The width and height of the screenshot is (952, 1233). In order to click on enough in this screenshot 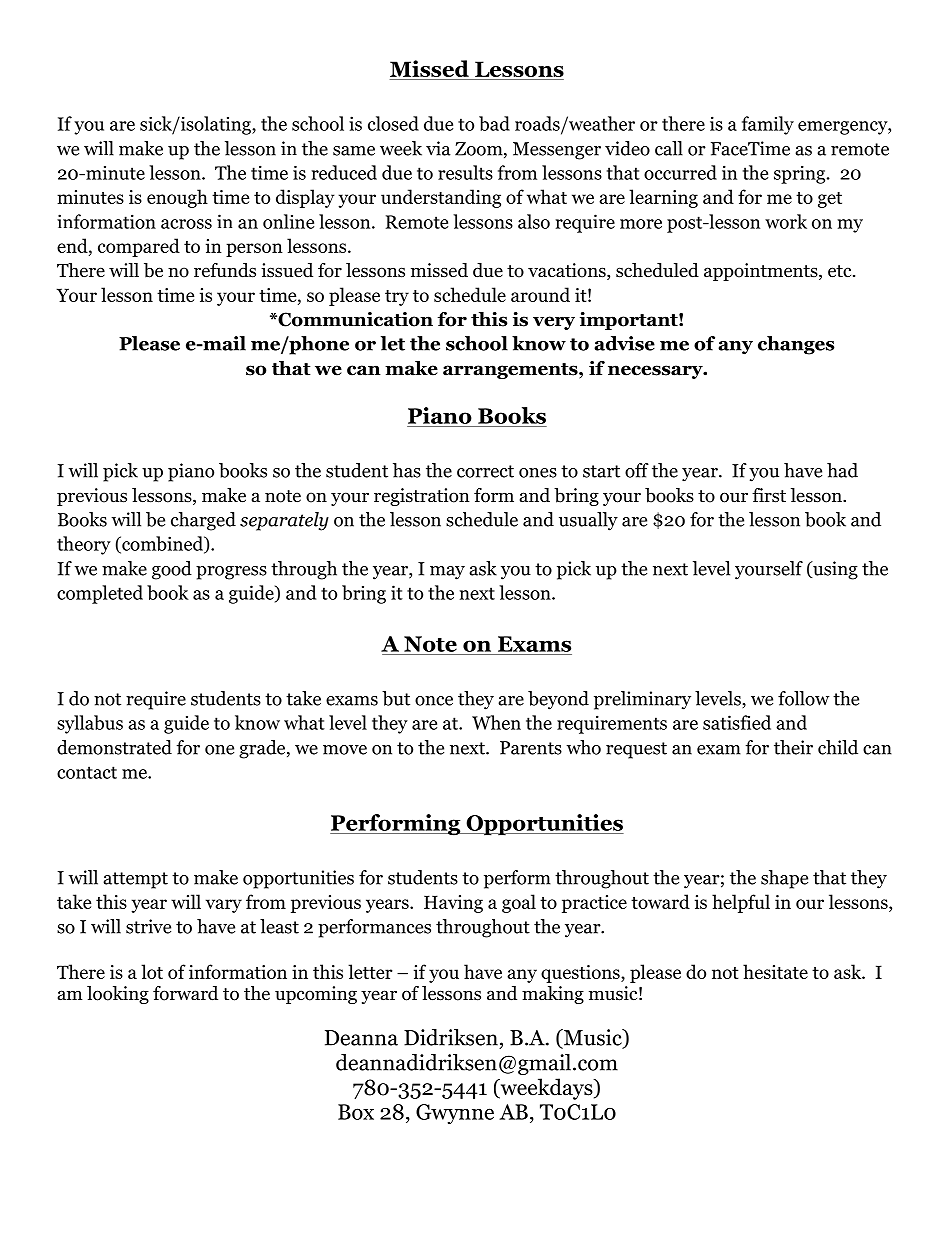, I will do `click(177, 198)`.
